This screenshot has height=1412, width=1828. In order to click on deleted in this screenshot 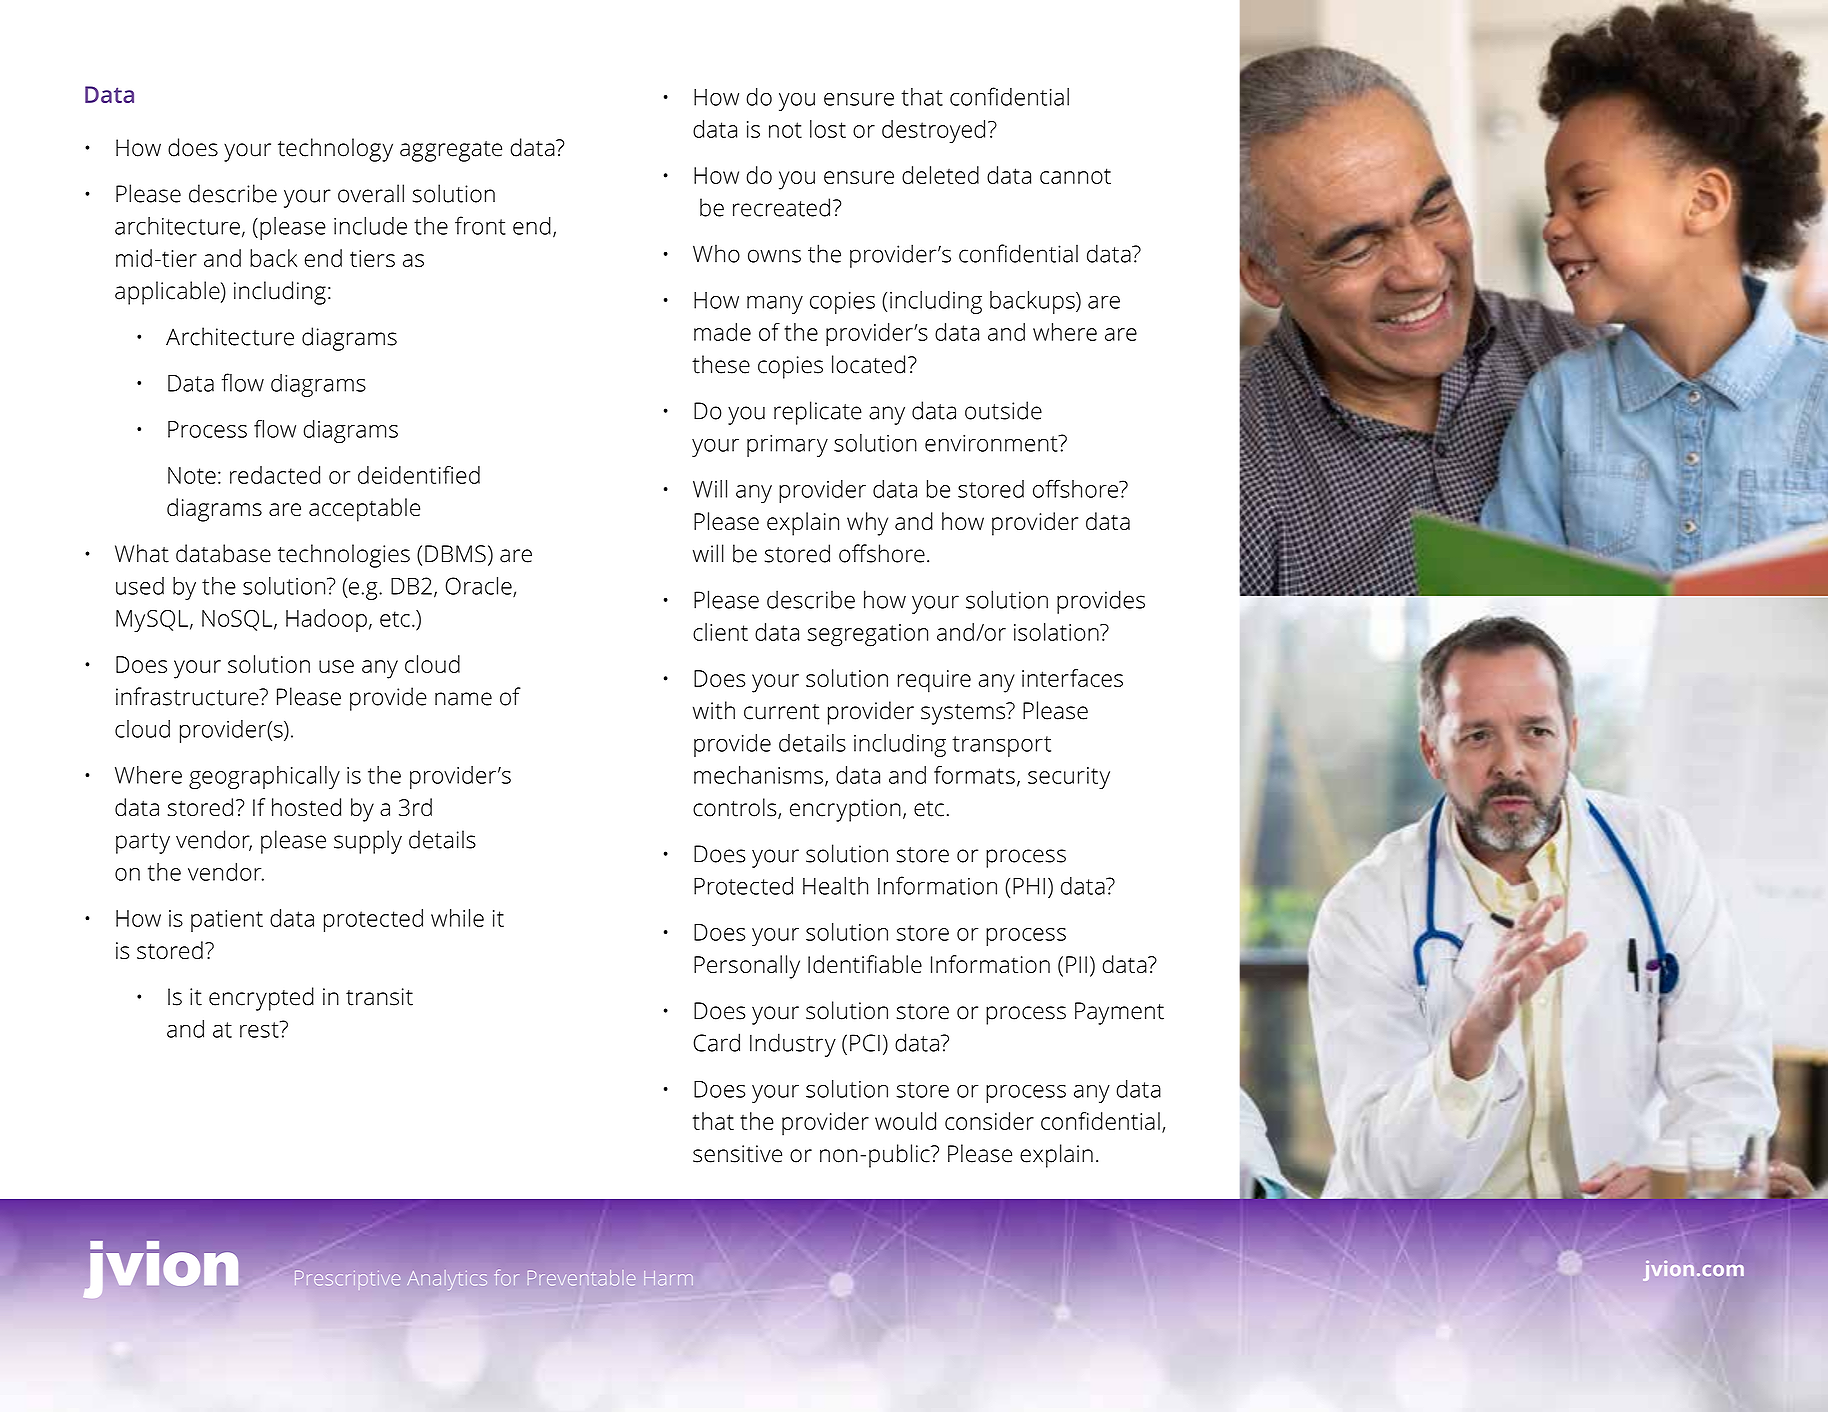, I will do `click(940, 175)`.
